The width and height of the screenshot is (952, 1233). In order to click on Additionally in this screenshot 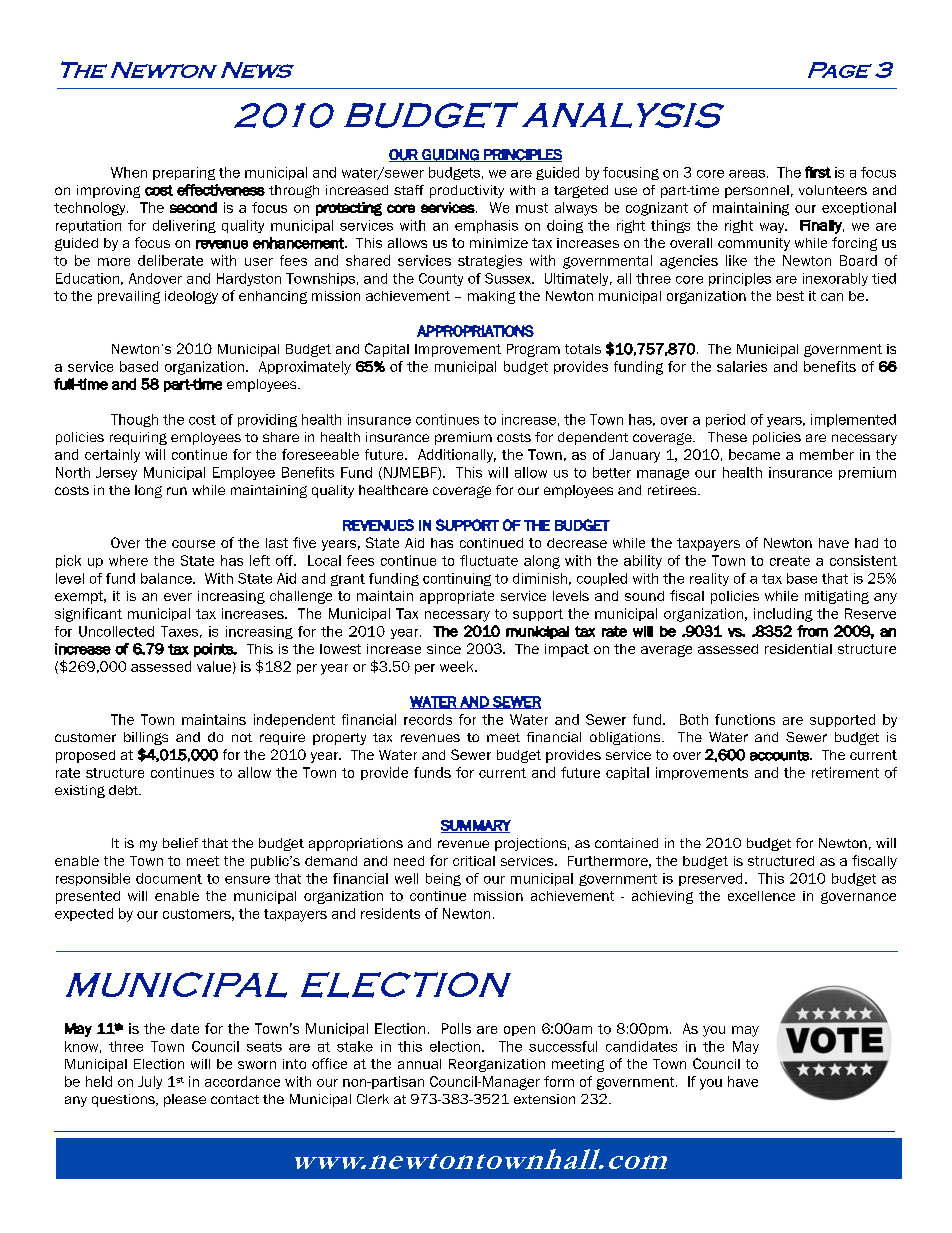, I will do `click(457, 456)`.
